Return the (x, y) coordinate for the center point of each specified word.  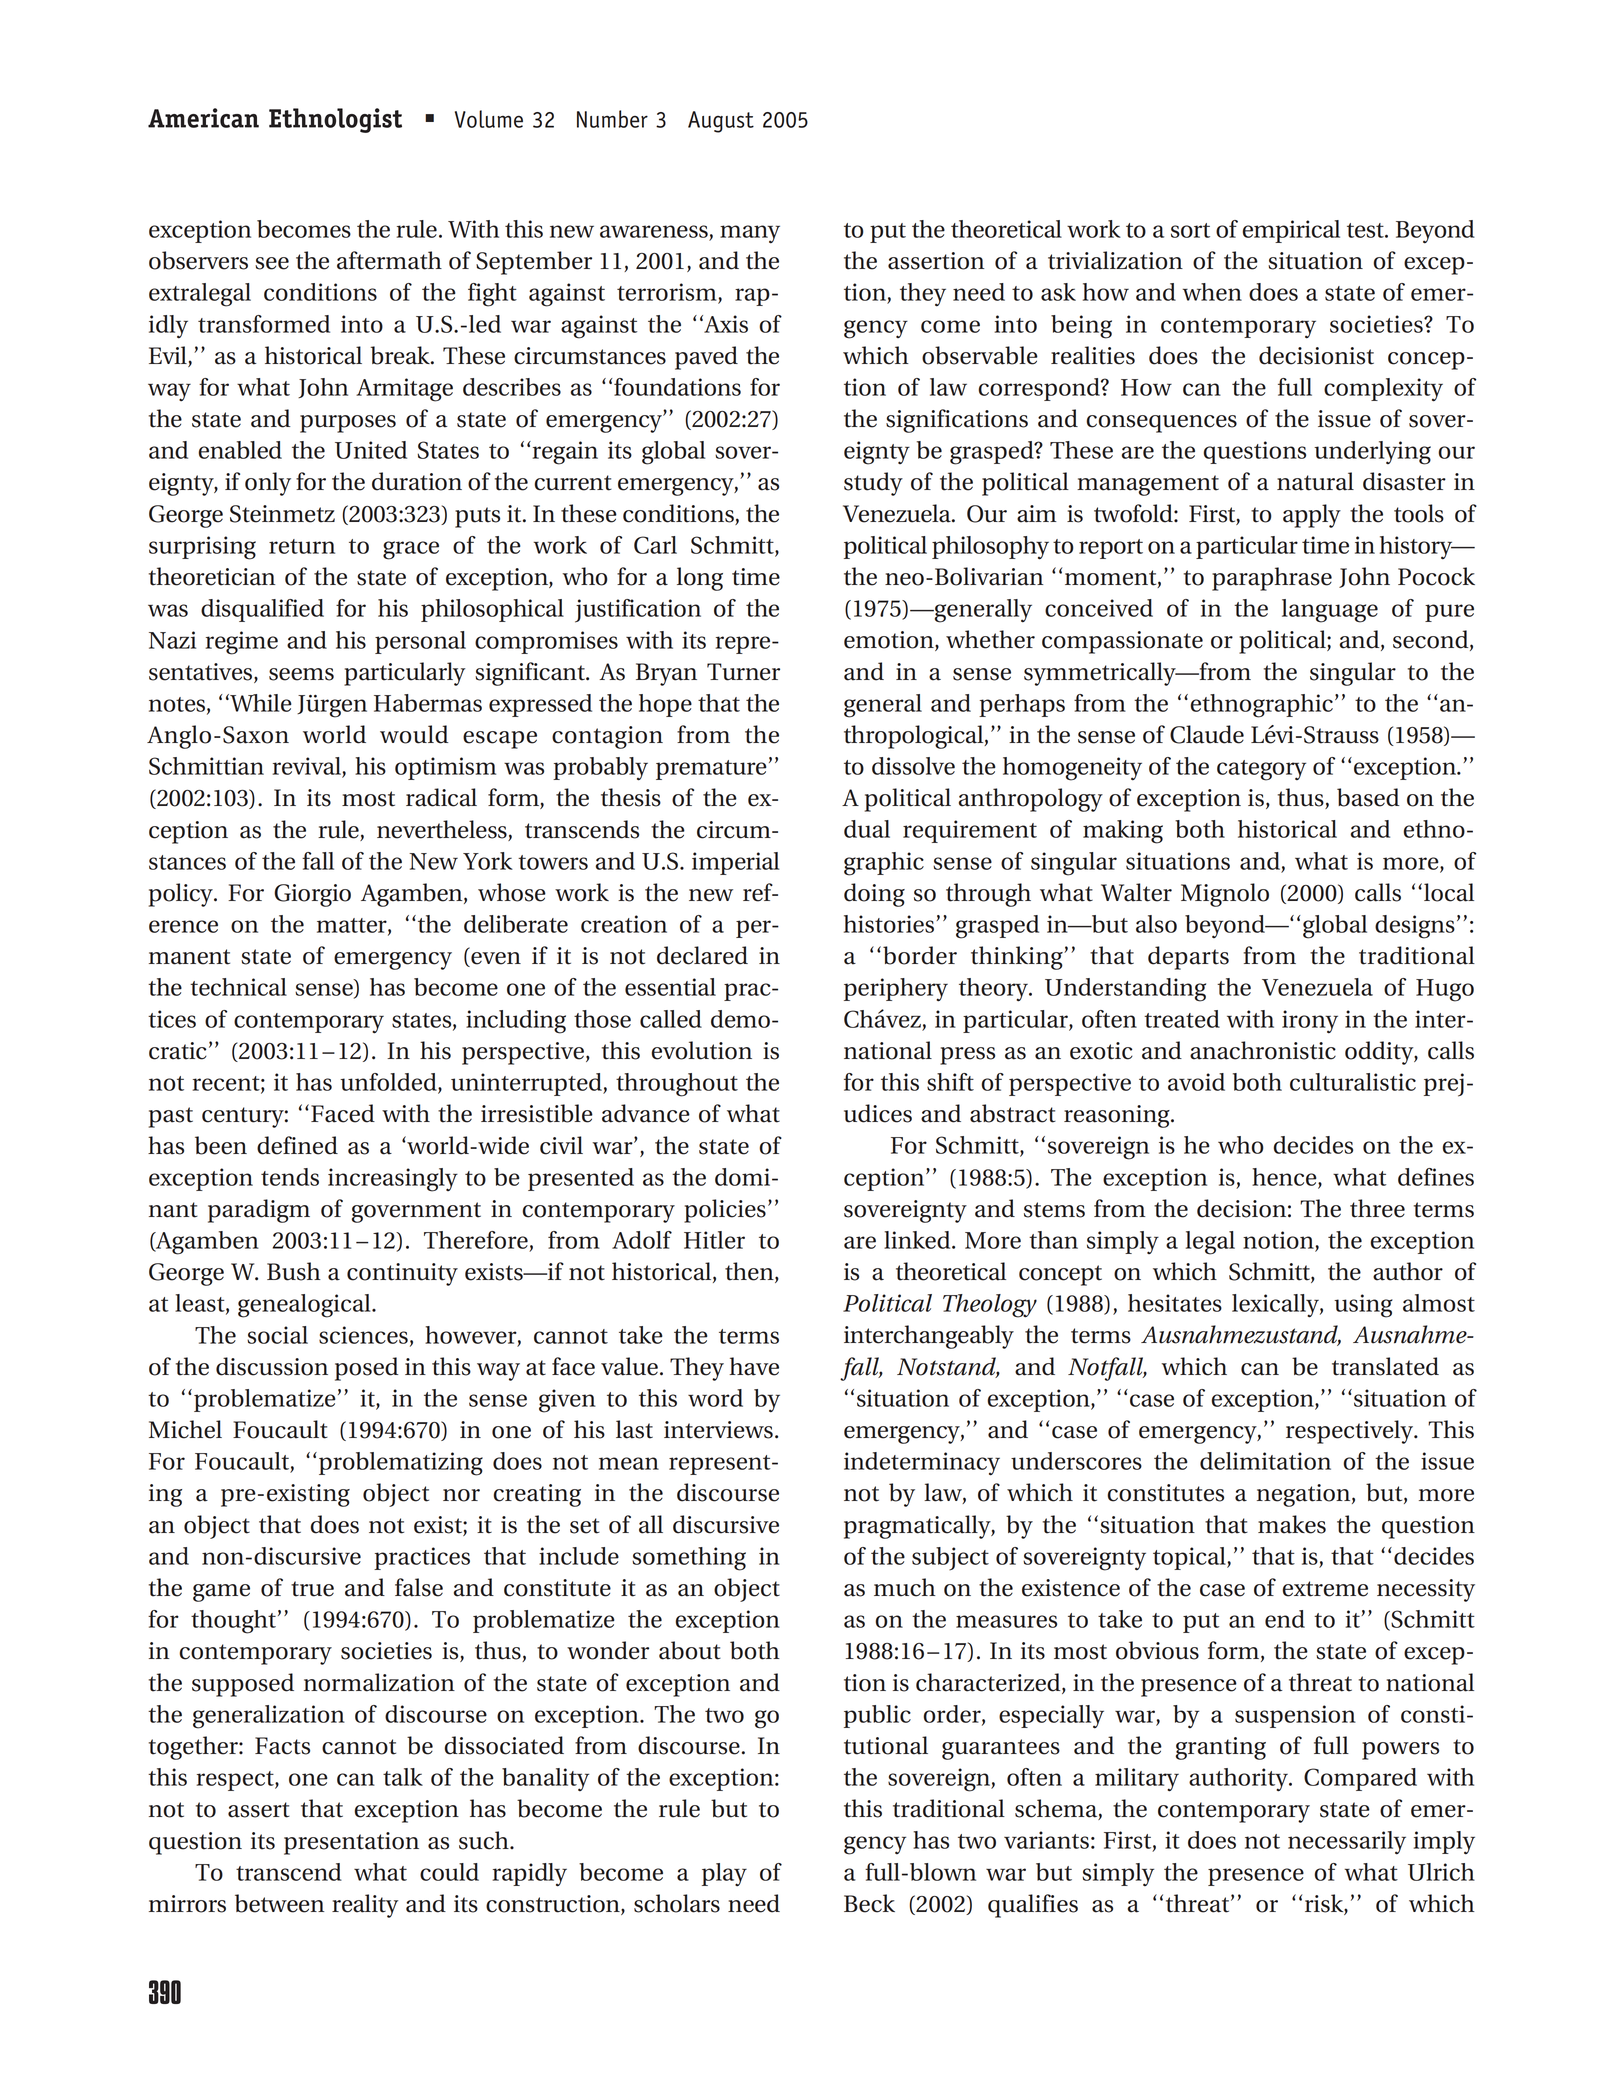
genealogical (305, 1306)
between (279, 1903)
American (203, 118)
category (1261, 770)
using (1363, 1306)
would (414, 734)
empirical (1291, 231)
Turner (743, 672)
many (750, 234)
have (754, 1366)
